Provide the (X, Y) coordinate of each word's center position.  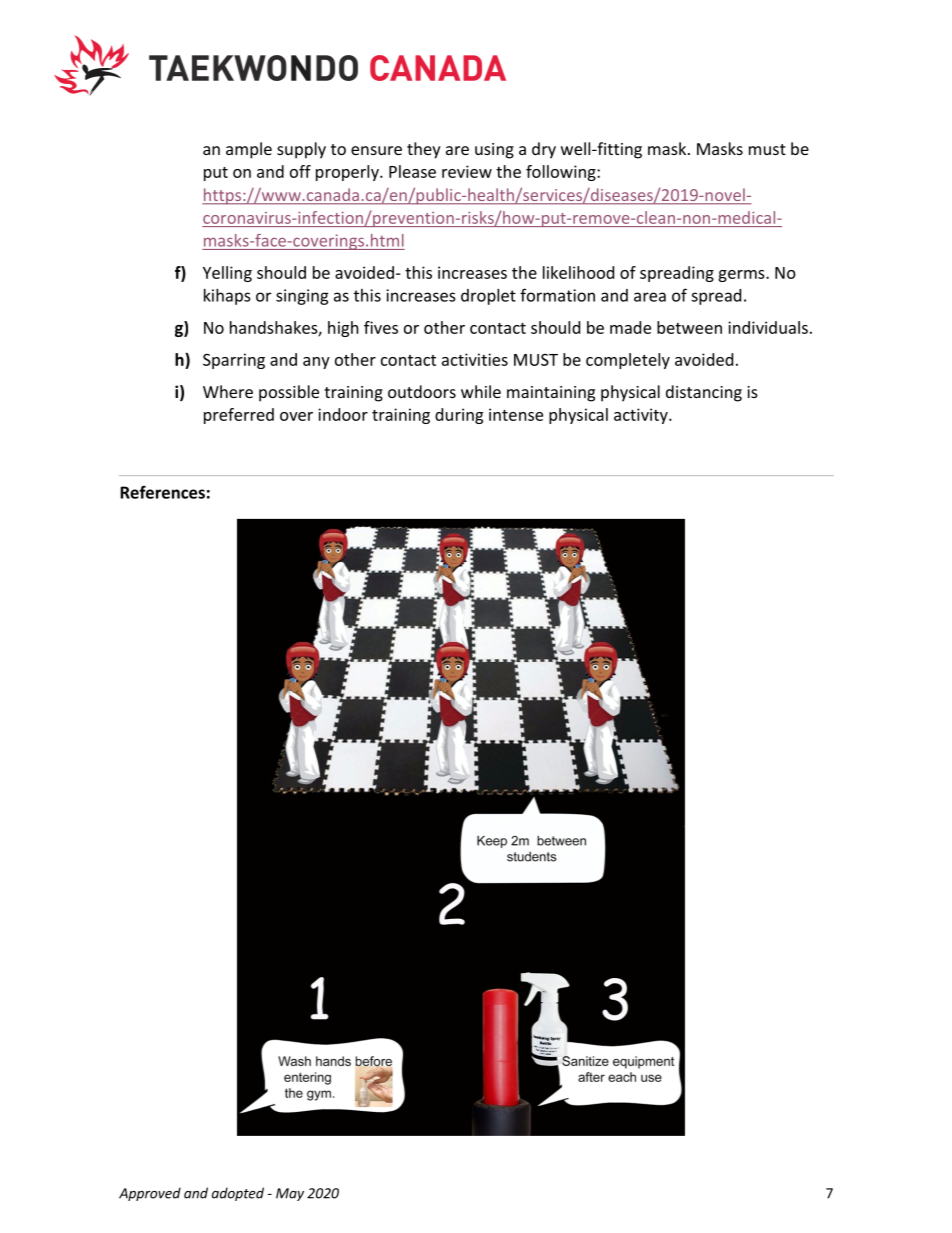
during (459, 416)
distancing (704, 393)
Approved (150, 1194)
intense (516, 414)
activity (642, 416)
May (290, 1194)
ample (249, 150)
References (162, 492)
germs (742, 276)
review (467, 171)
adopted (238, 1194)
